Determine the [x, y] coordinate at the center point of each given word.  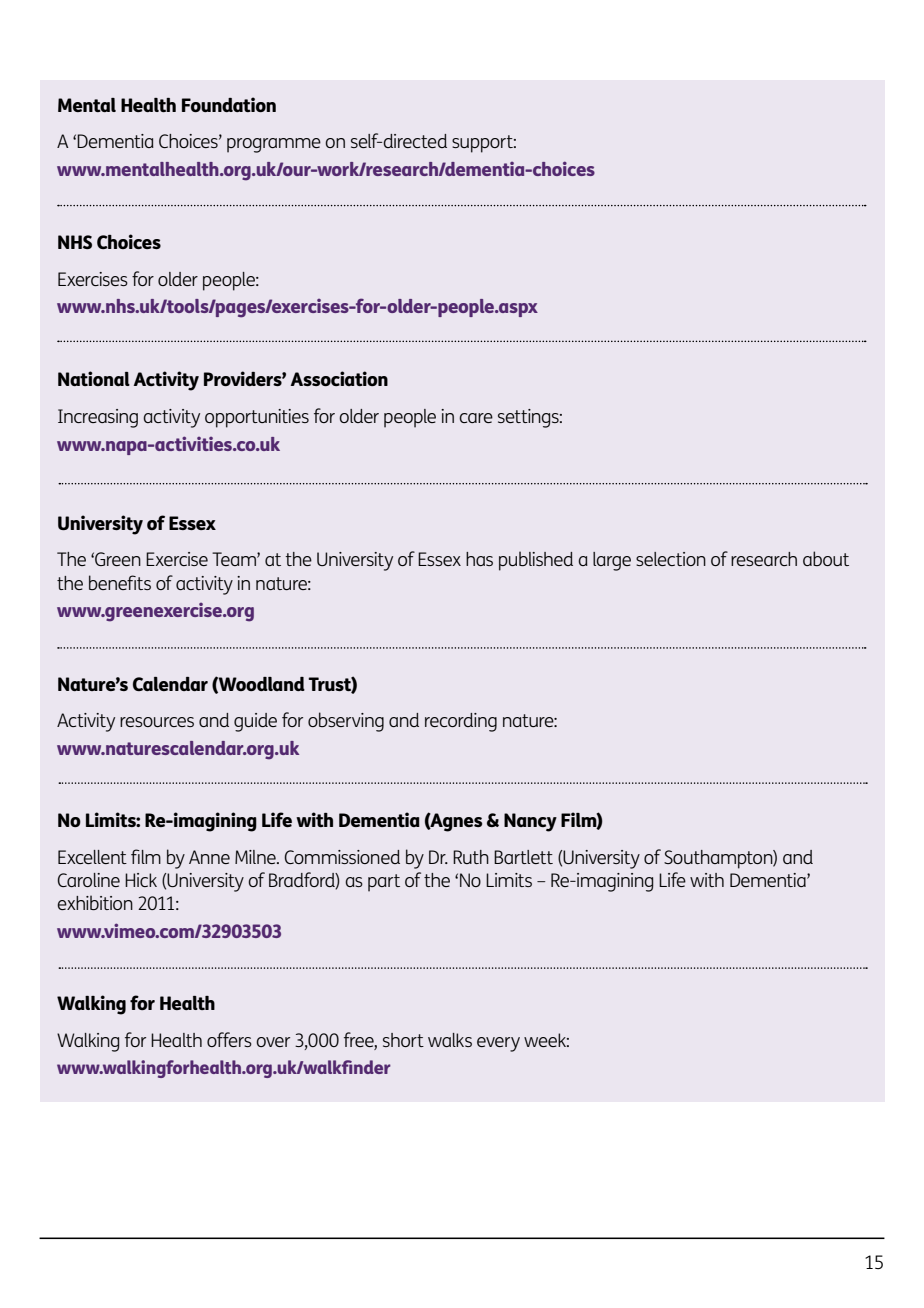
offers [229, 1039]
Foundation [229, 104]
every [498, 1044]
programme [274, 145]
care [476, 418]
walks [450, 1040]
